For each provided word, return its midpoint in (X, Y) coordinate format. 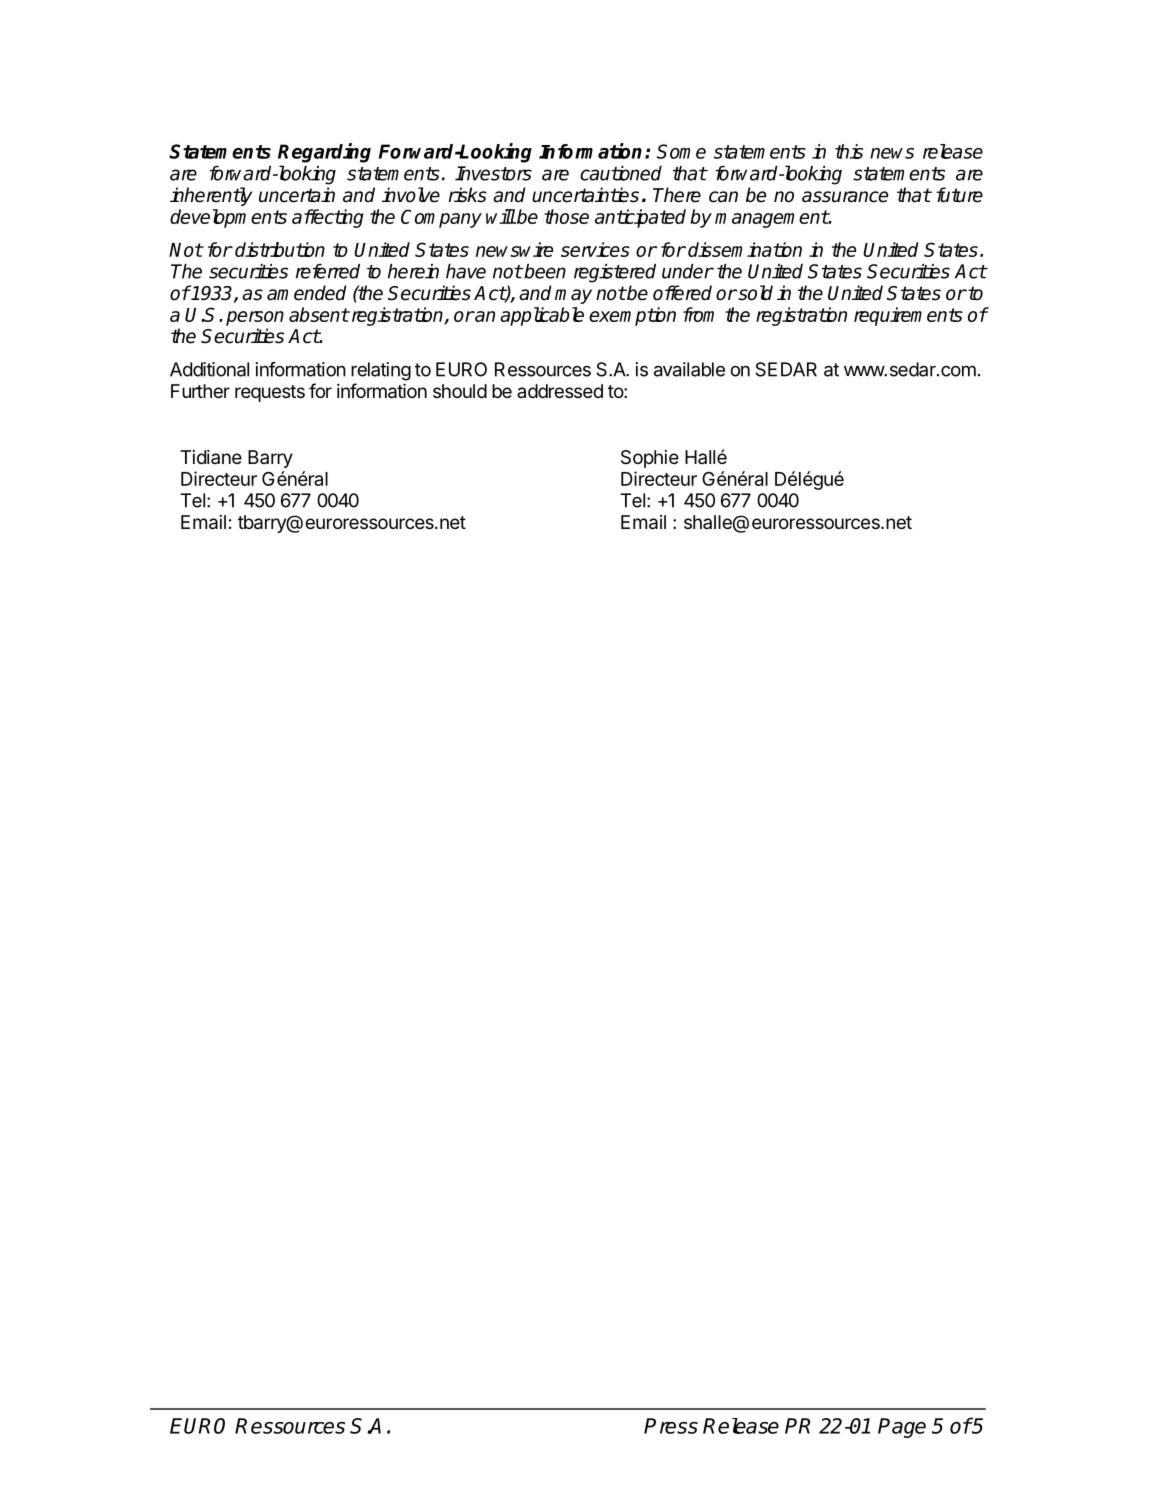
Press (671, 1426)
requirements (908, 316)
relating (381, 371)
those (566, 216)
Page (902, 1428)
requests (270, 393)
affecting (327, 218)
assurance (845, 197)
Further (200, 391)
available (689, 369)
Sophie (650, 459)
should (460, 391)
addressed (560, 391)
